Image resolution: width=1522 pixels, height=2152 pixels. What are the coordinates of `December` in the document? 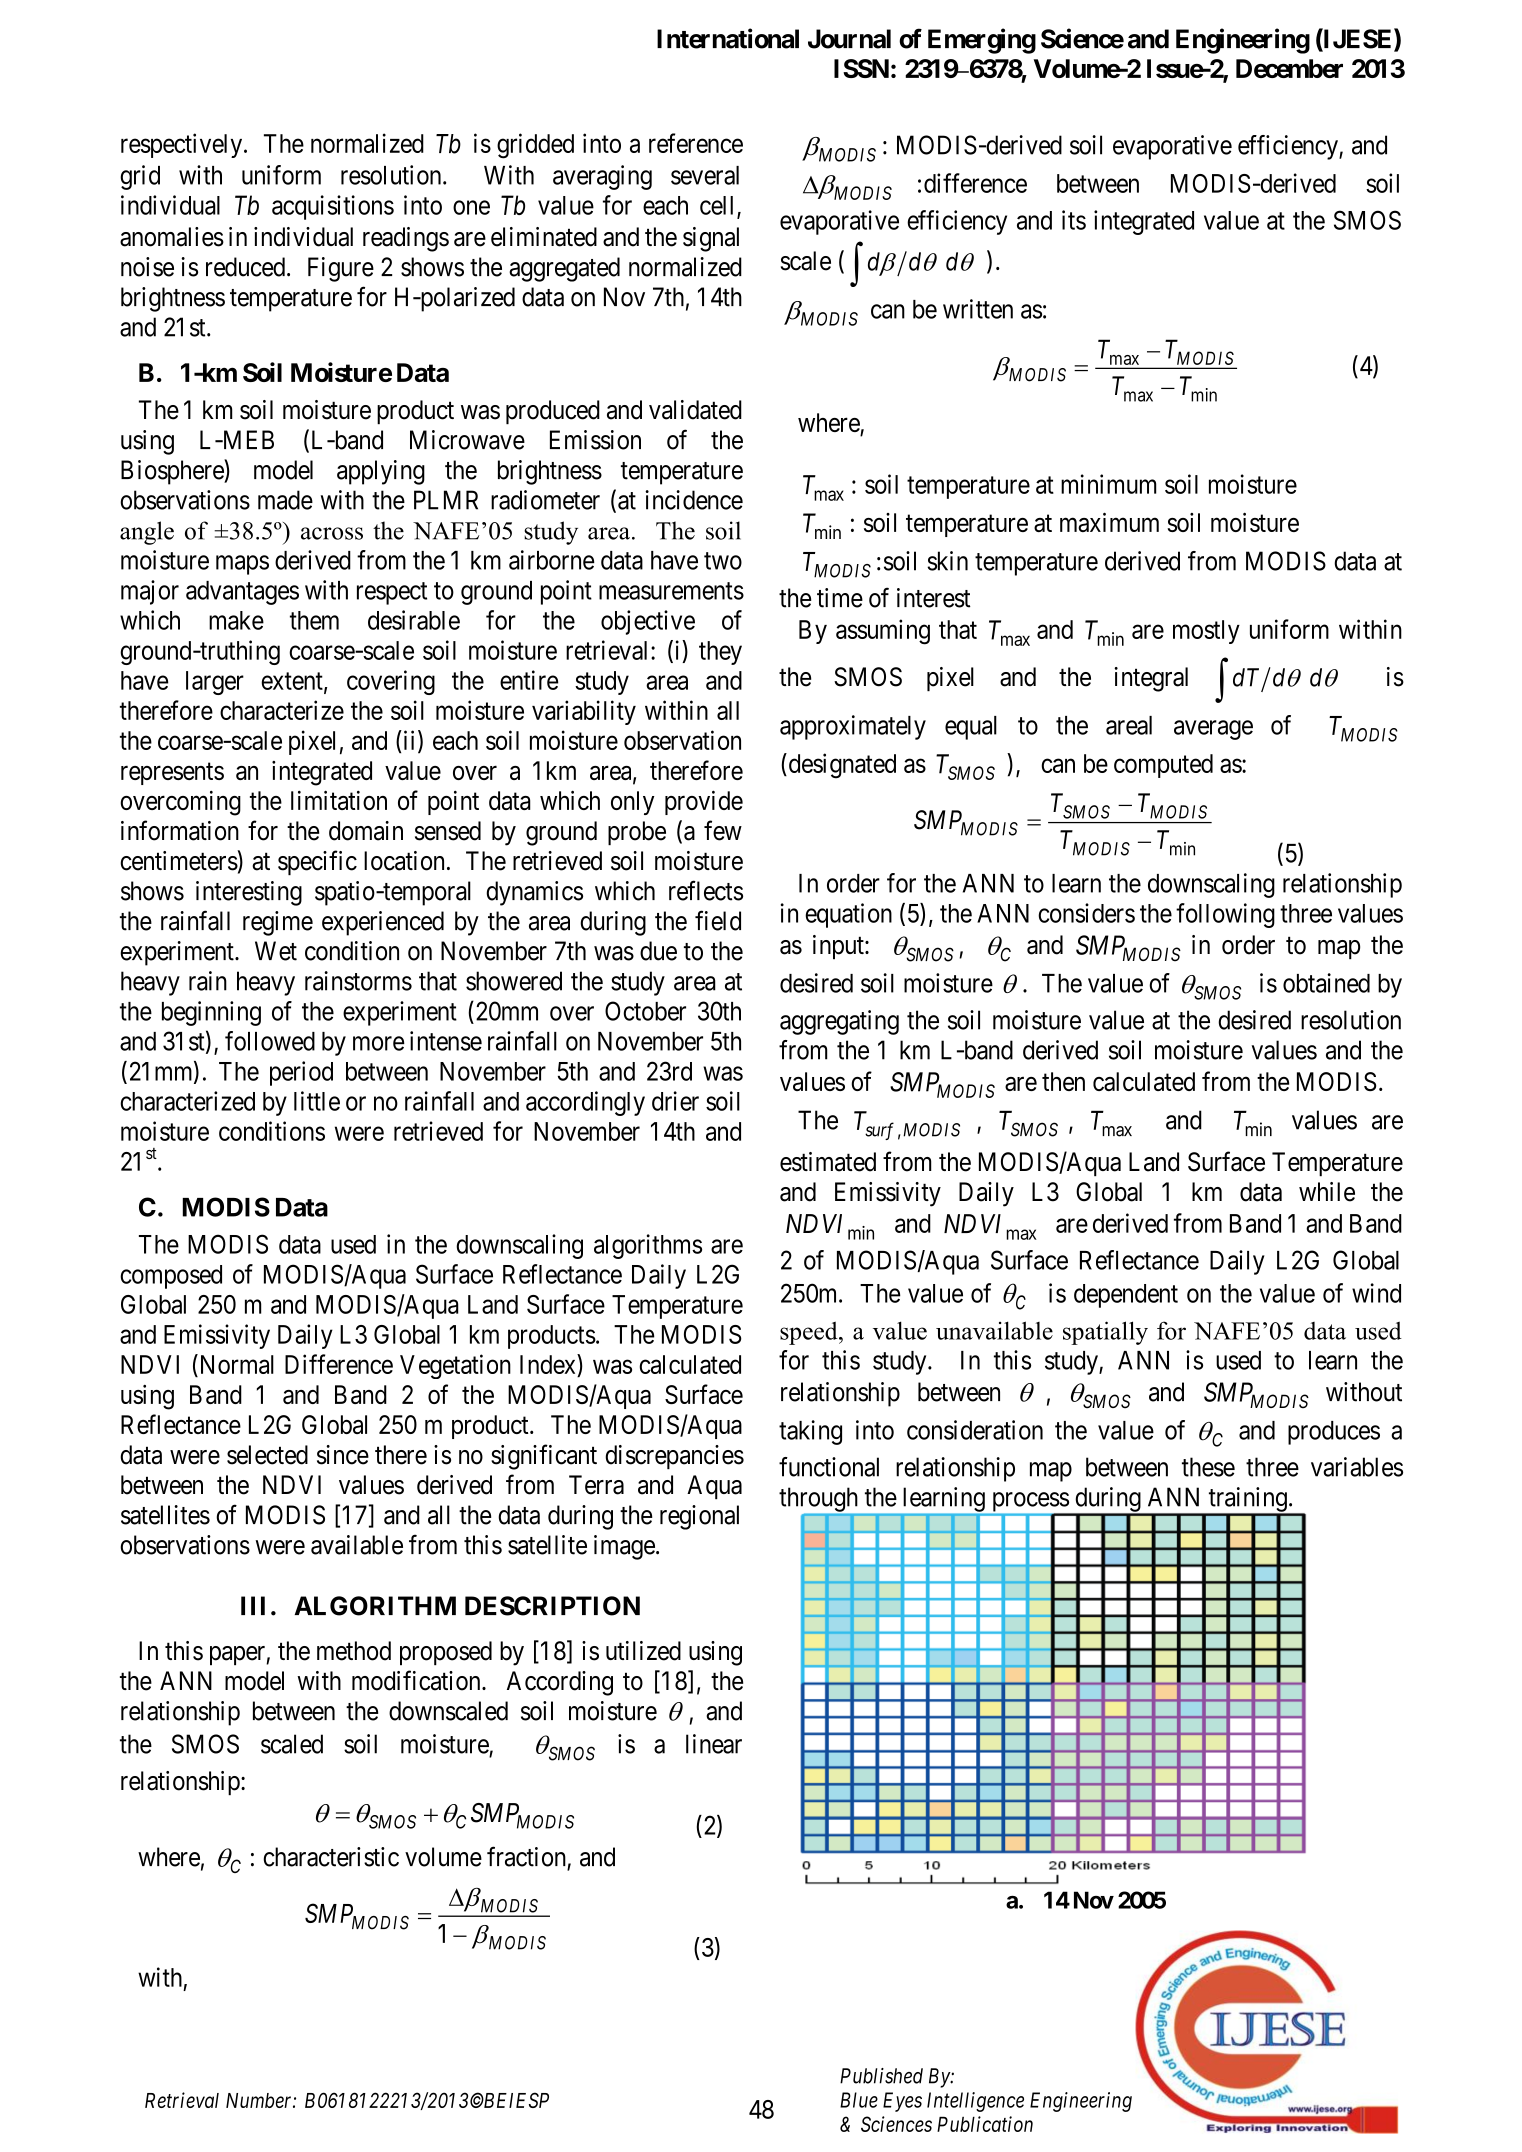 It's located at (1289, 68).
